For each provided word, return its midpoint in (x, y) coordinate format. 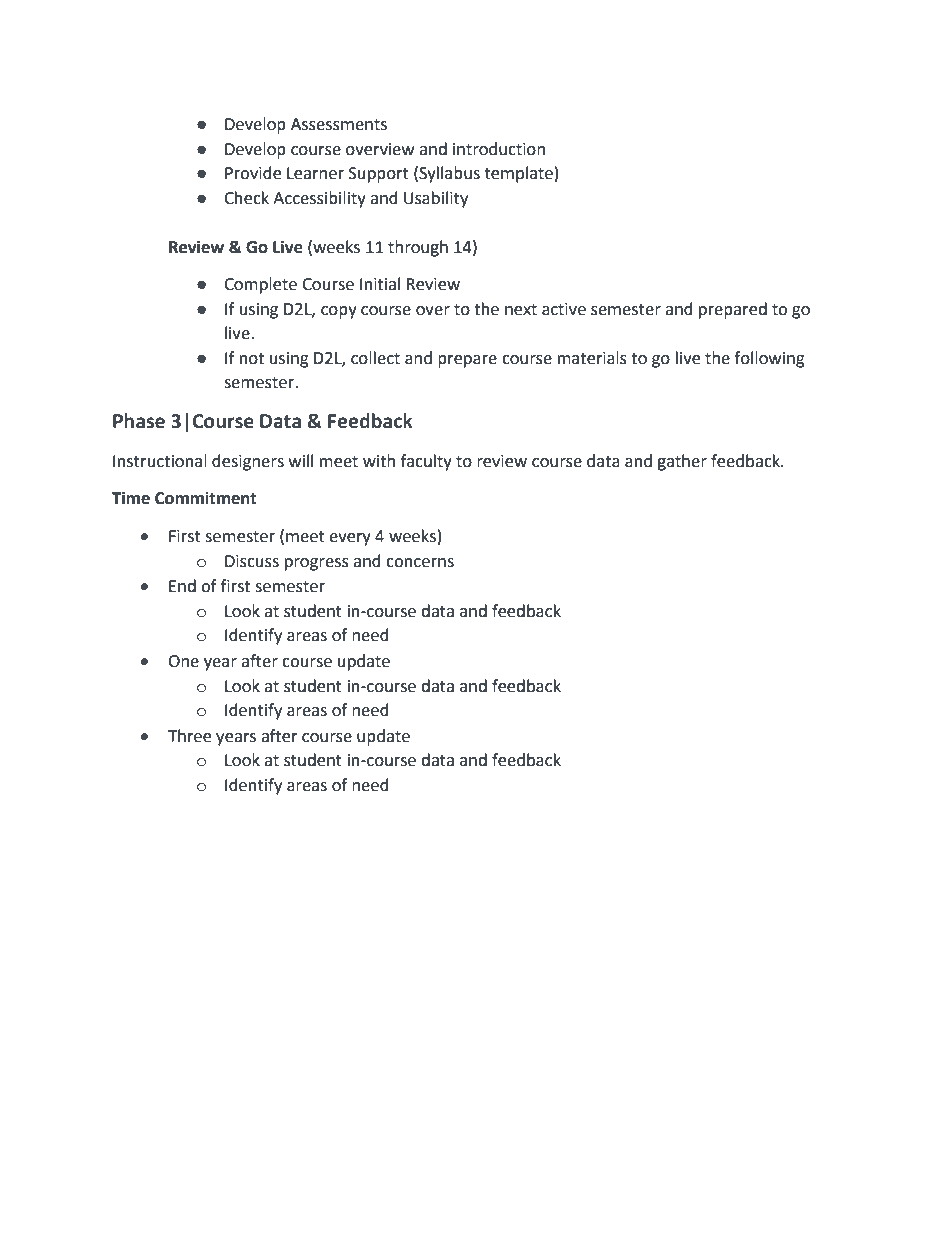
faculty (426, 462)
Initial (380, 284)
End (182, 586)
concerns (420, 563)
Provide (253, 173)
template (519, 174)
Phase (139, 421)
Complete (260, 285)
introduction (499, 149)
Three (189, 736)
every (350, 539)
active (564, 309)
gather (682, 462)
